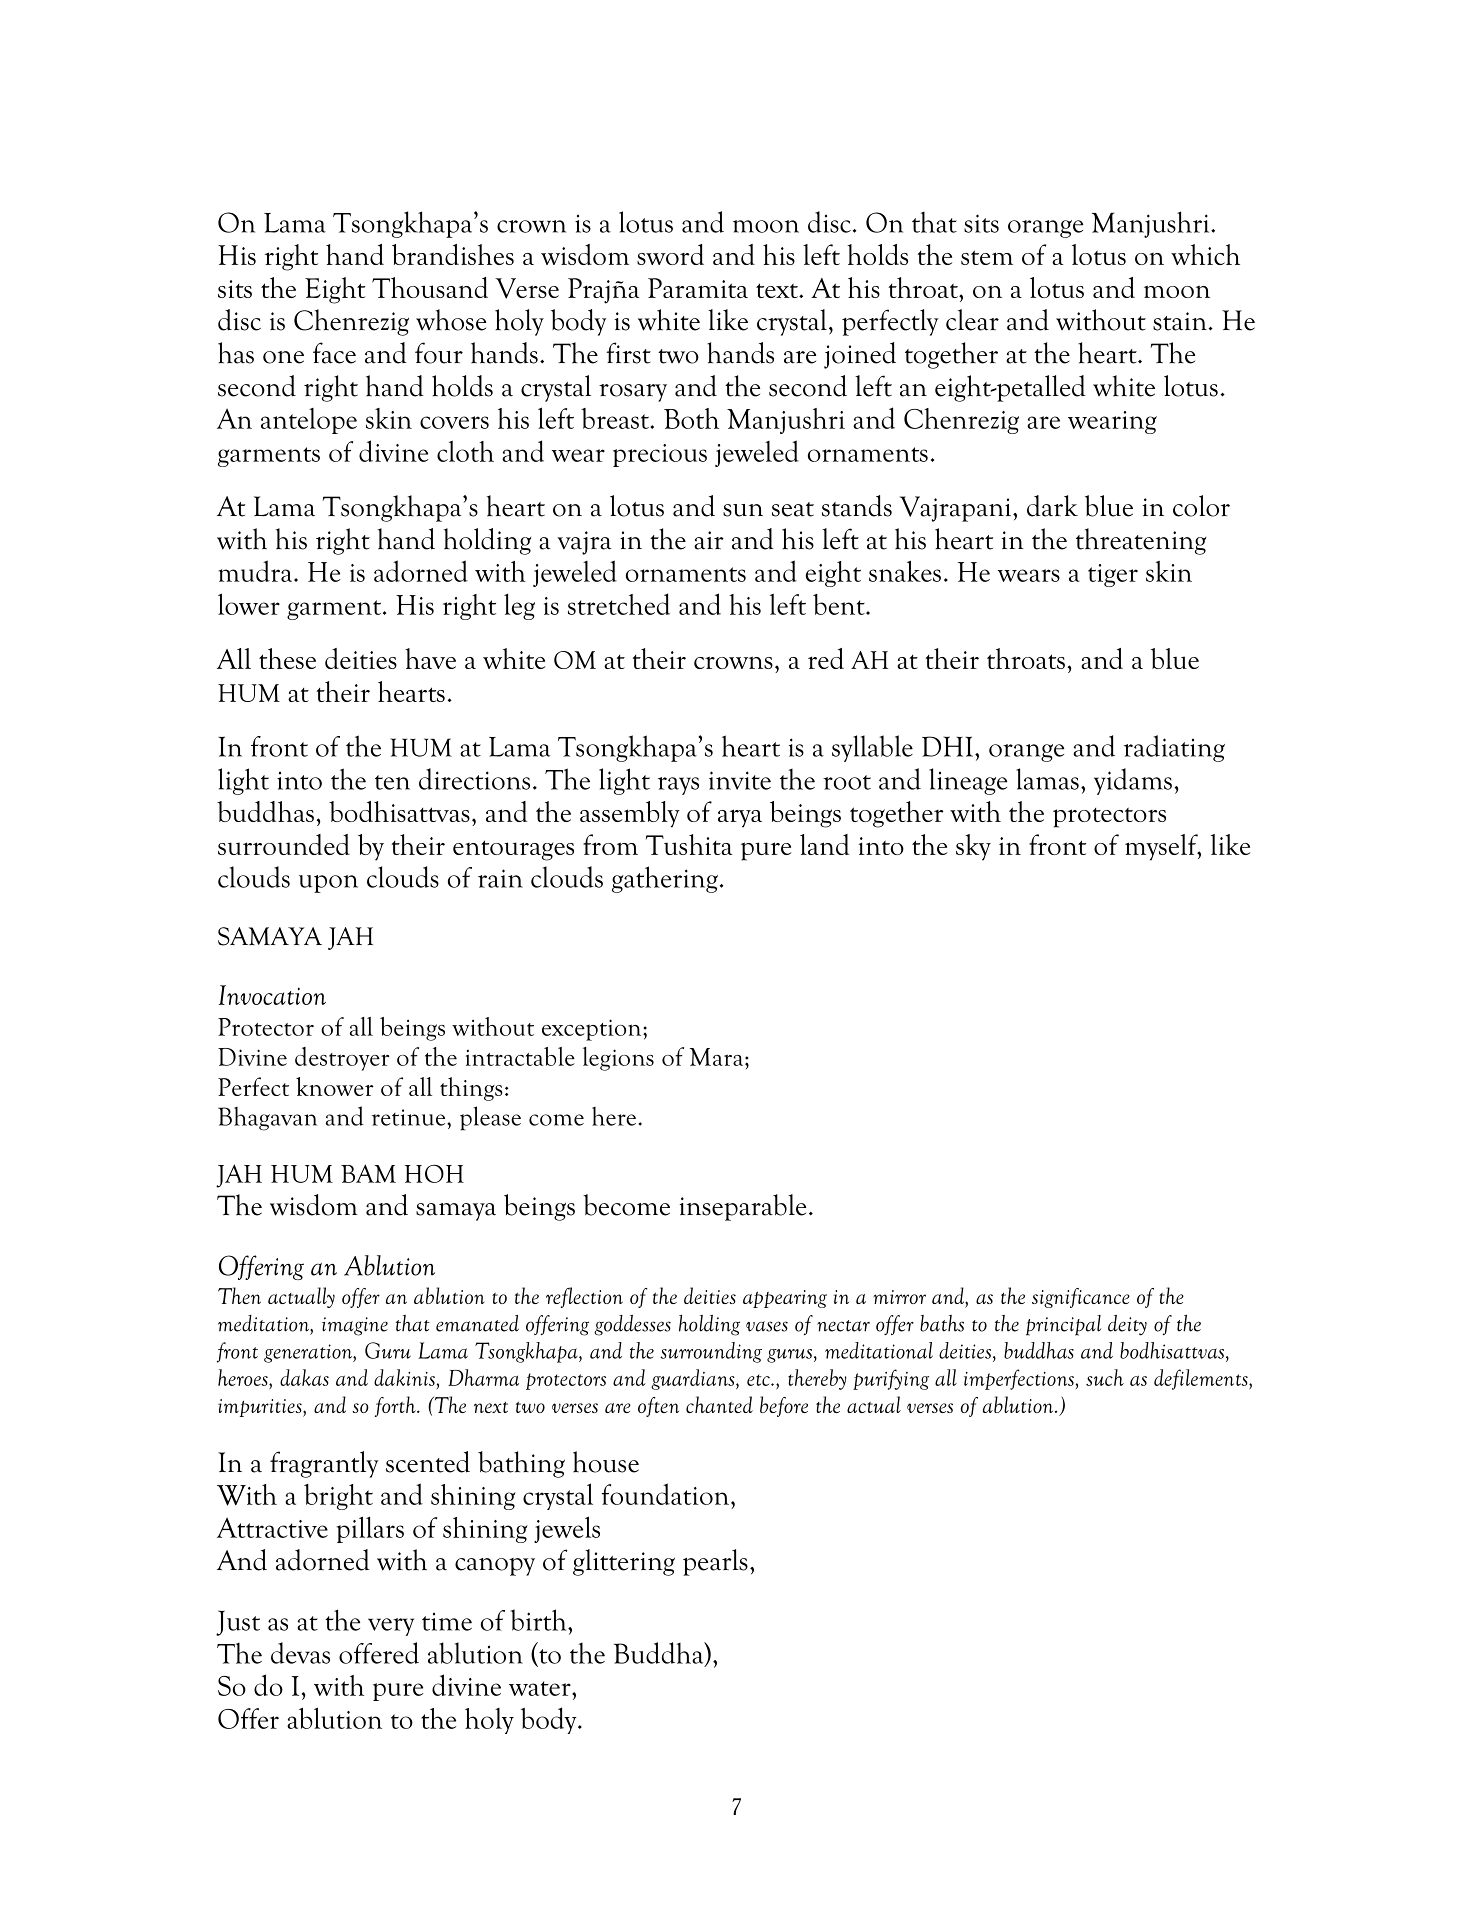 The image size is (1477, 1911). What do you see at coordinates (1081, 1298) in the image?
I see `significance` at bounding box center [1081, 1298].
